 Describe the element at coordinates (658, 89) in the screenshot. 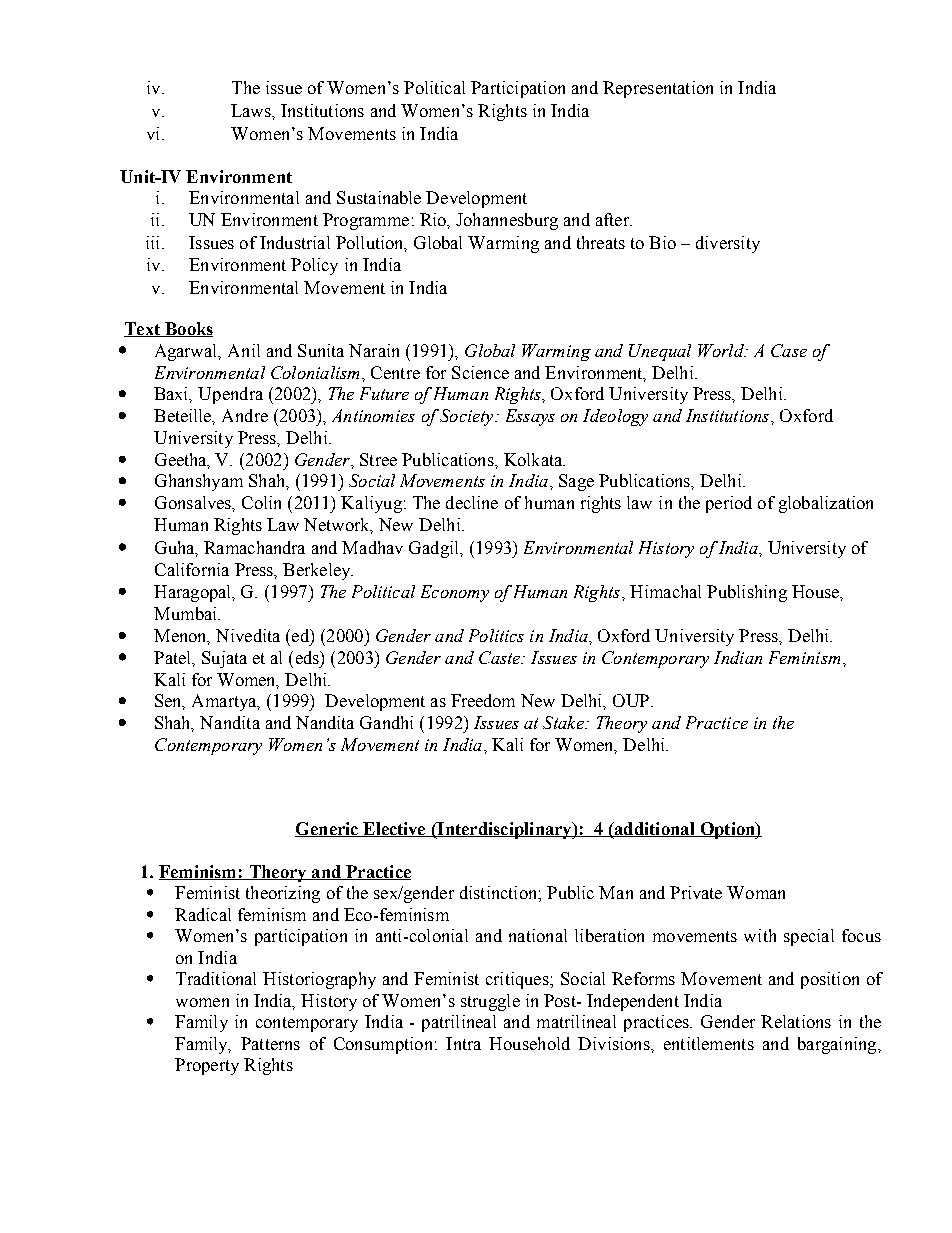

I see `Representation` at that location.
